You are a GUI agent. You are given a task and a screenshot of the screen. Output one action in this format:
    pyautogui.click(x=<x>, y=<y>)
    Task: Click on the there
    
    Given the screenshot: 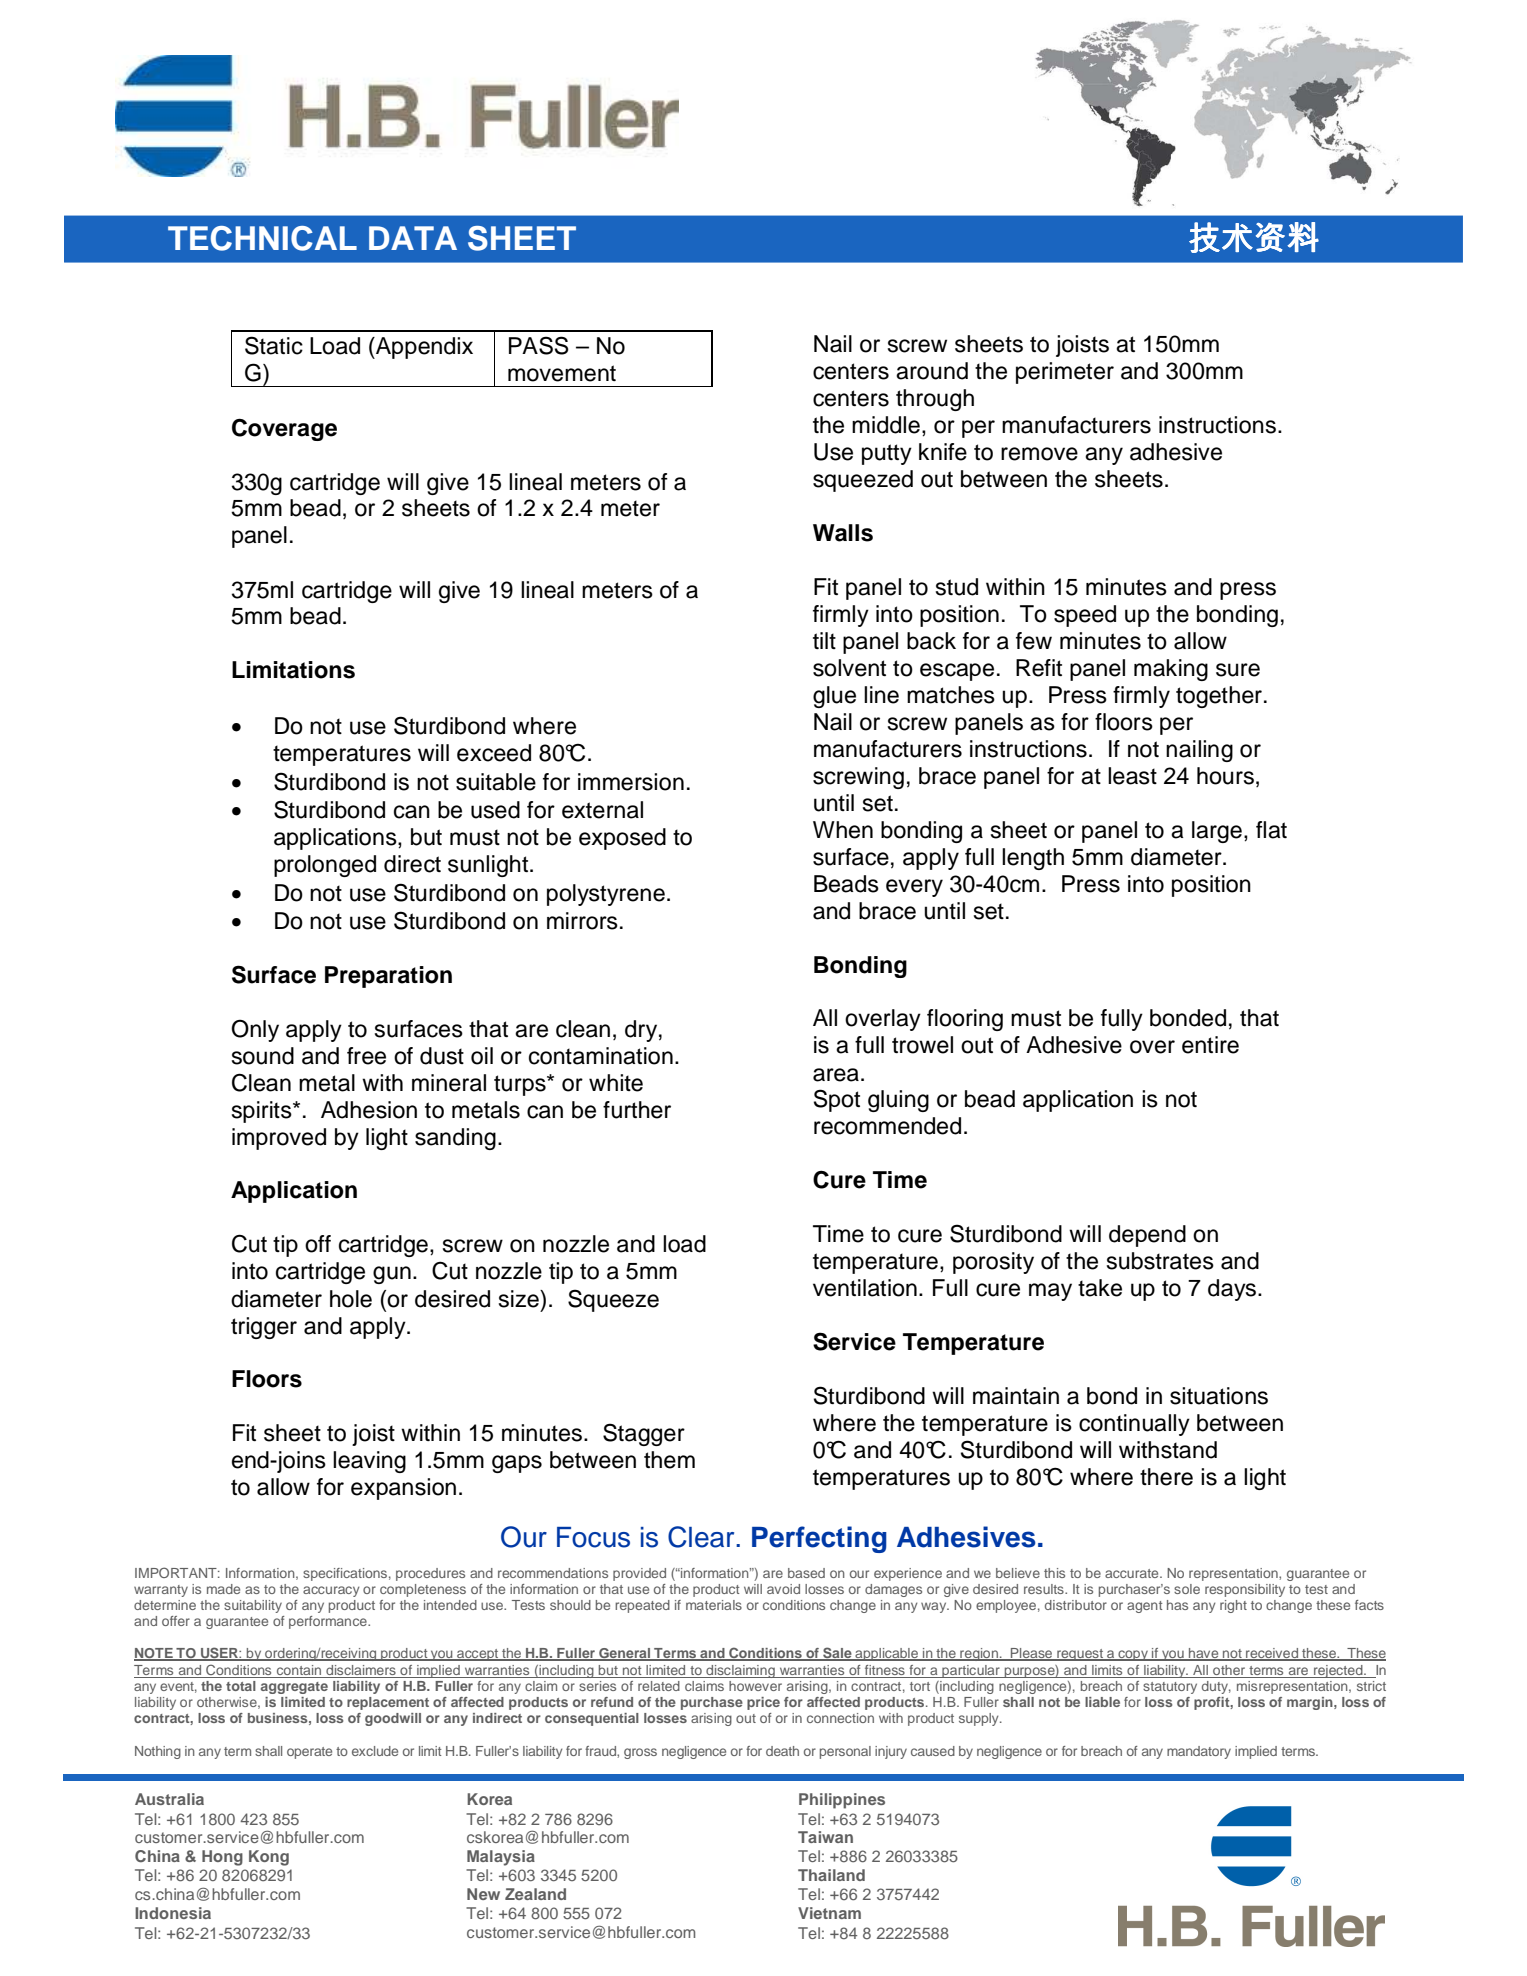 What is the action you would take?
    pyautogui.click(x=1166, y=1477)
